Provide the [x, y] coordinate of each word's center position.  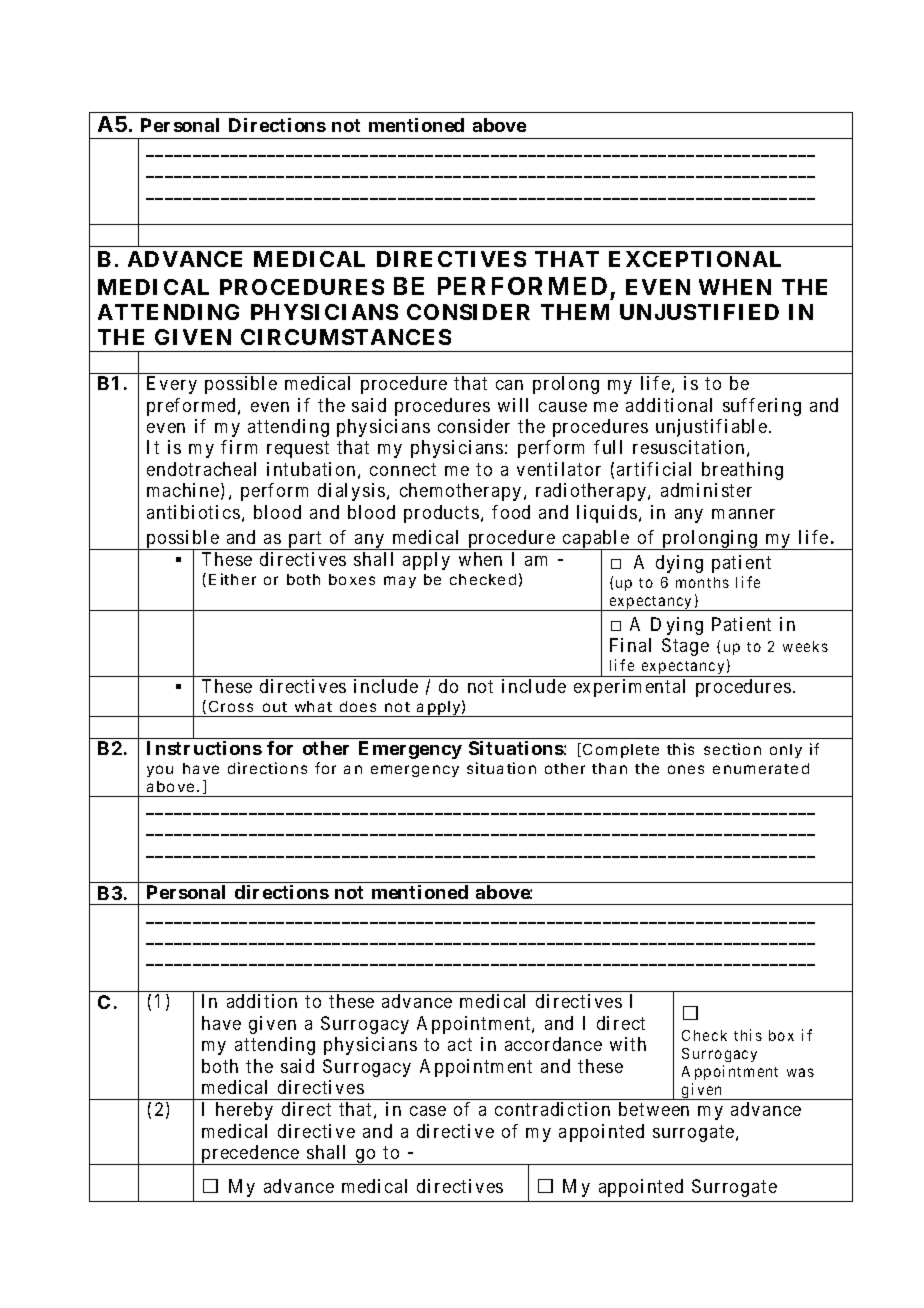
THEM [575, 312]
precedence [250, 1155]
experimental [629, 688]
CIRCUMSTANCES [346, 337]
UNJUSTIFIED [699, 312]
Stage [685, 647]
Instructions [204, 748]
